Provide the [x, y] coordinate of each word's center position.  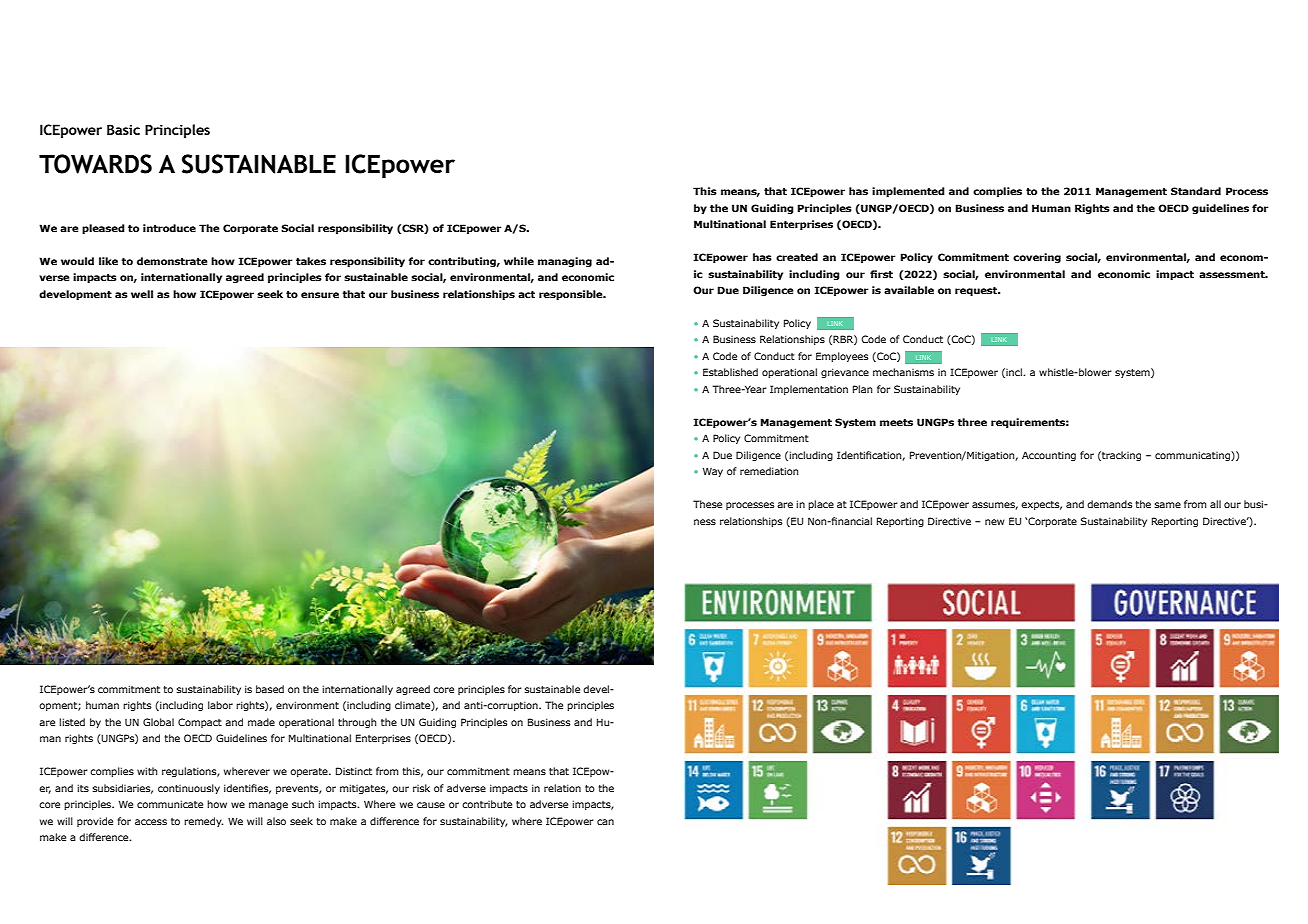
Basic [123, 129]
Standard [1196, 191]
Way [713, 472]
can [605, 822]
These [707, 504]
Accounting [1049, 456]
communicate [170, 804]
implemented [908, 192]
